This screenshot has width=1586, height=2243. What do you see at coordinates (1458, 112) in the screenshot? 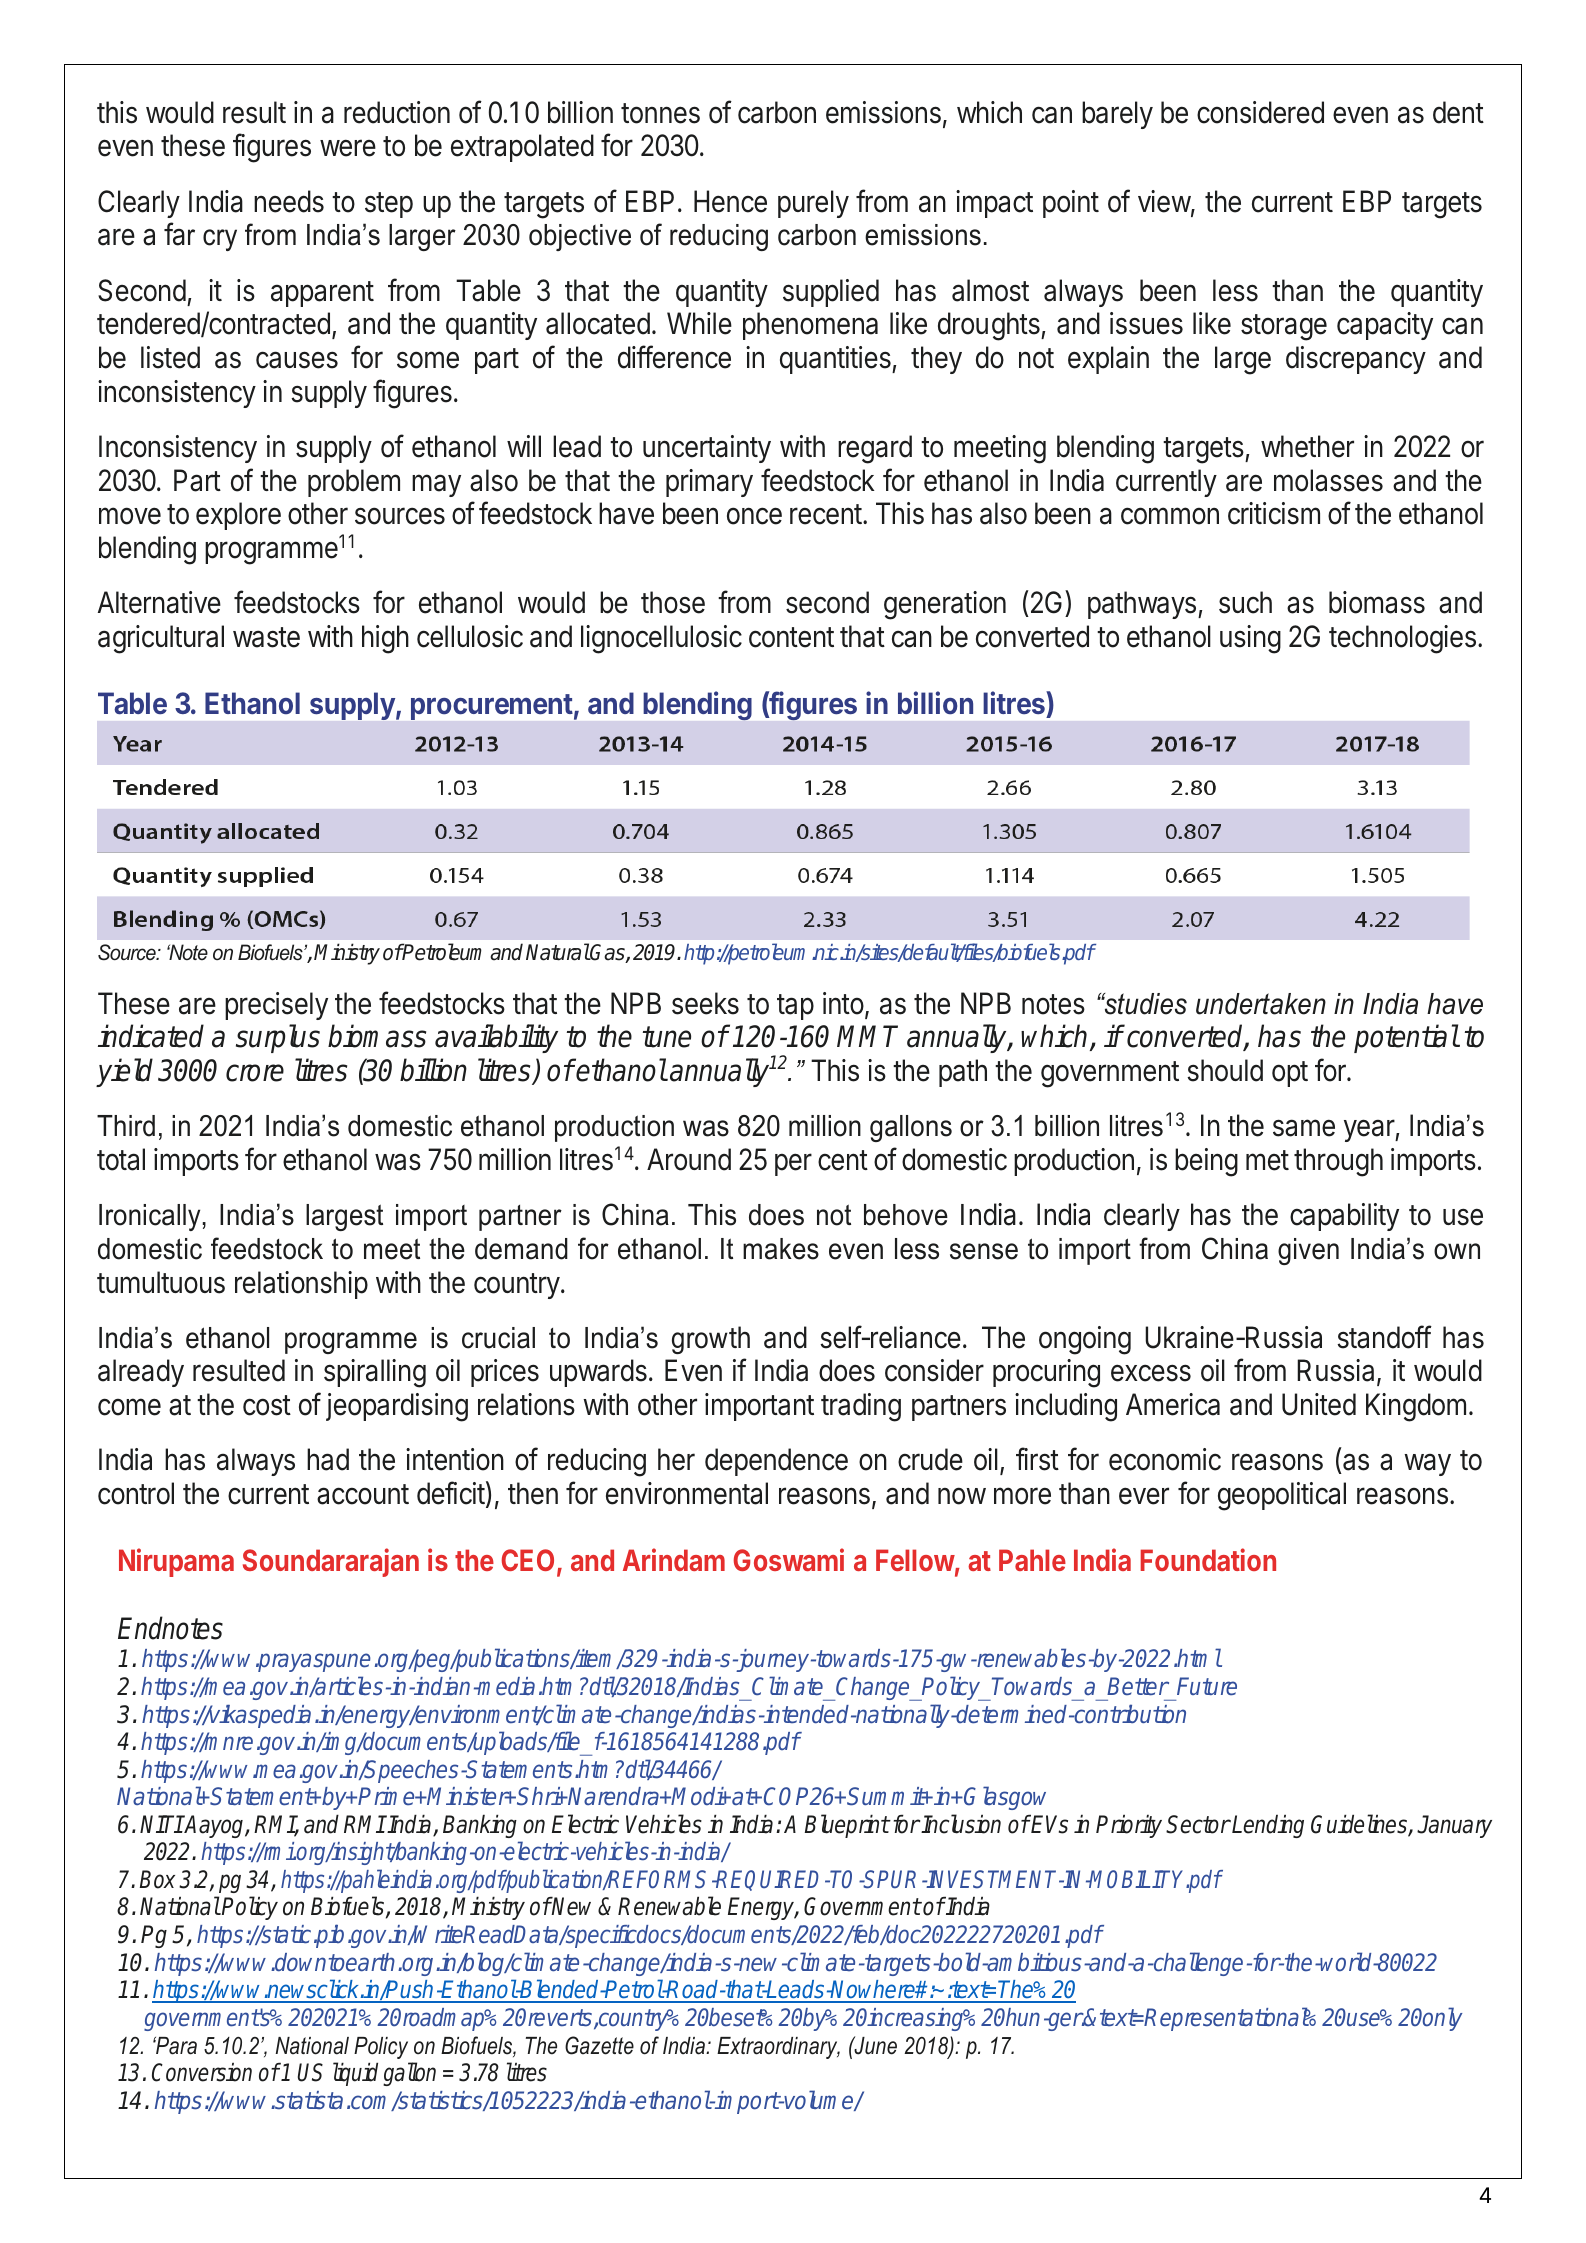
I see `dent` at bounding box center [1458, 112].
